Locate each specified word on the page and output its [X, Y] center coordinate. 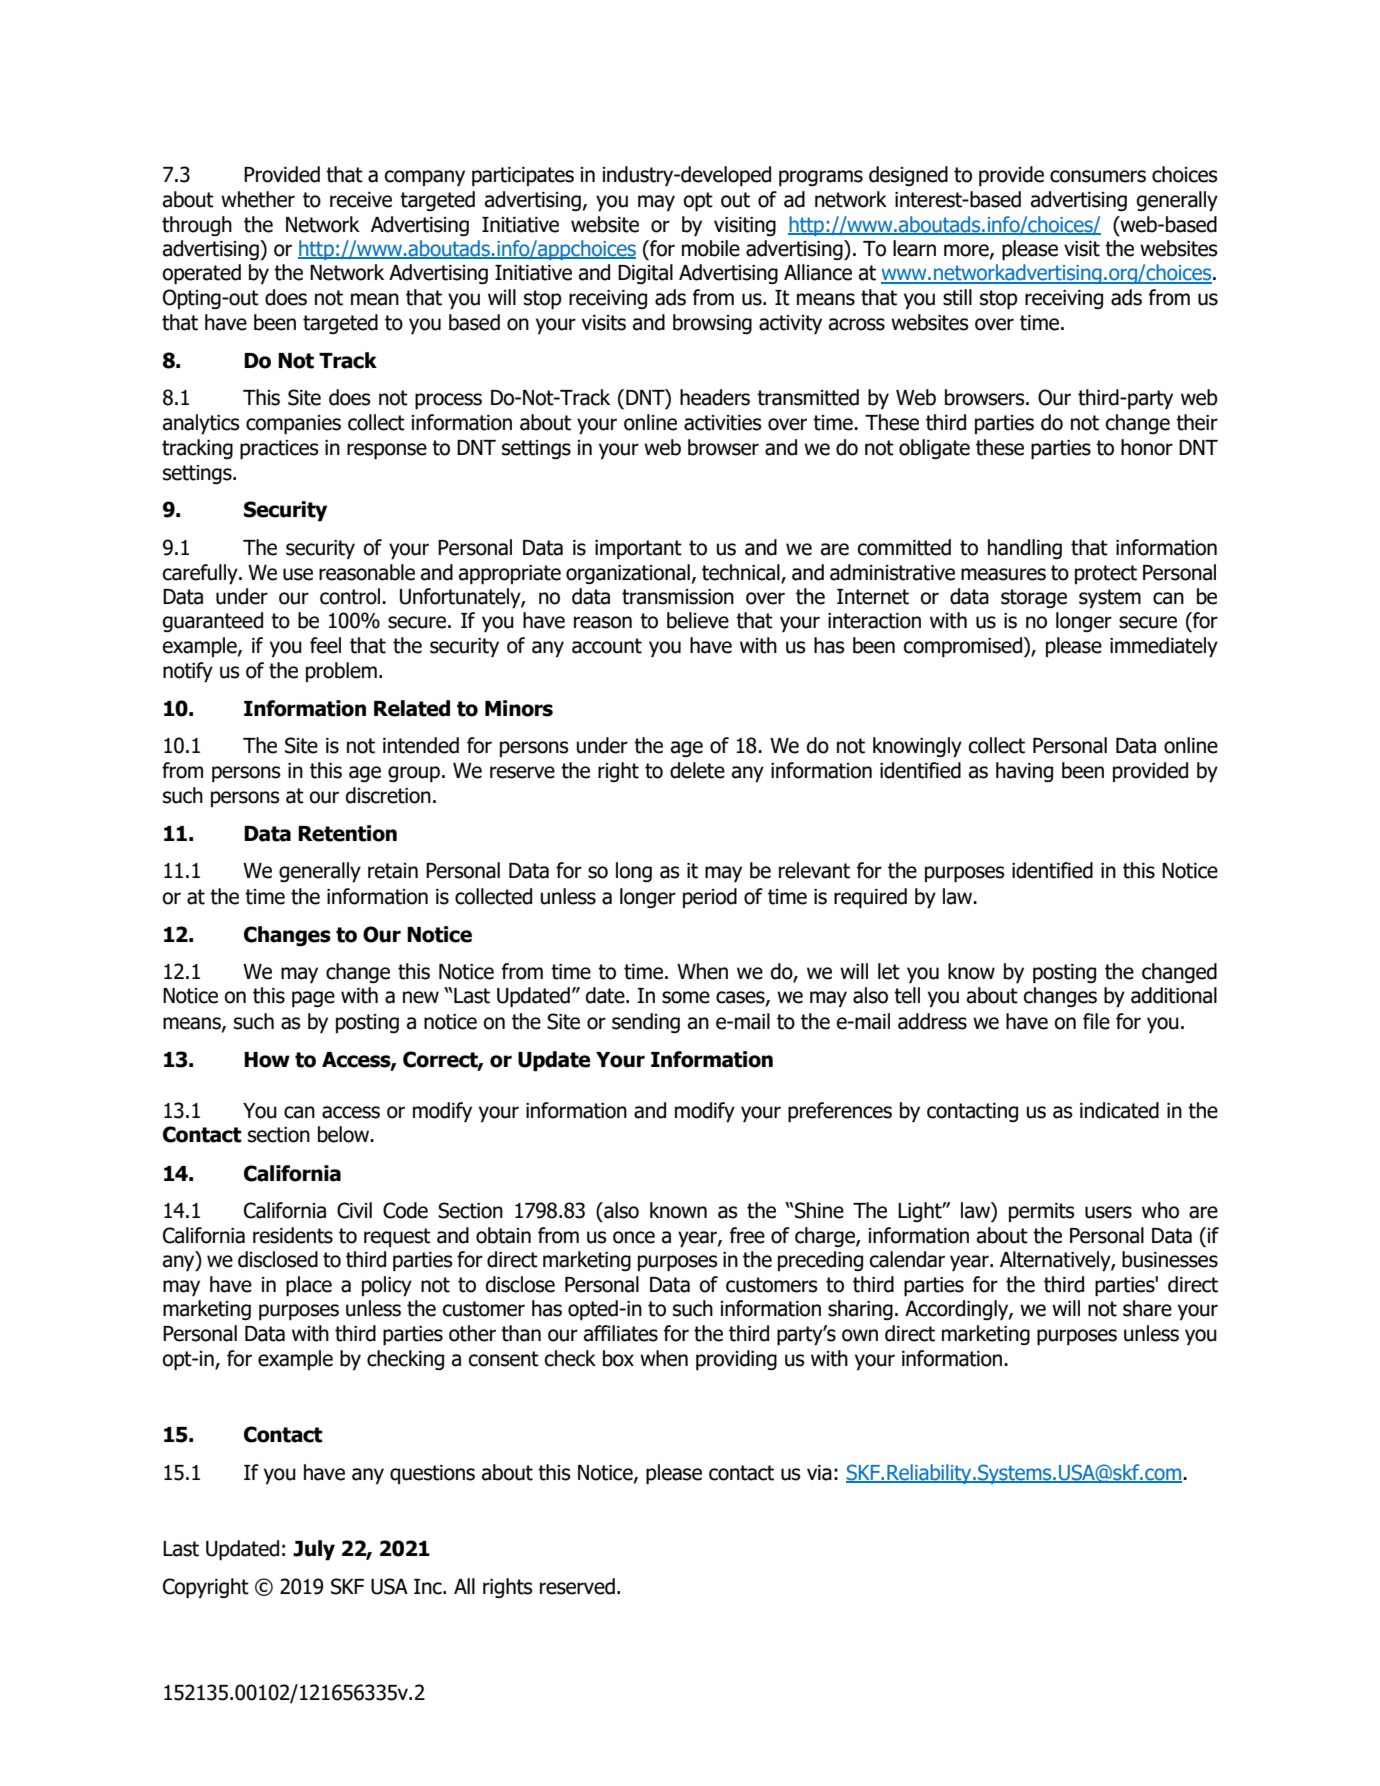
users [1108, 1212]
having [1024, 772]
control [350, 596]
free [747, 1235]
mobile [711, 248]
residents [293, 1235]
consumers [1098, 176]
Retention [347, 833]
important [638, 549]
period [710, 898]
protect [1106, 574]
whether [258, 199]
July [314, 1550]
